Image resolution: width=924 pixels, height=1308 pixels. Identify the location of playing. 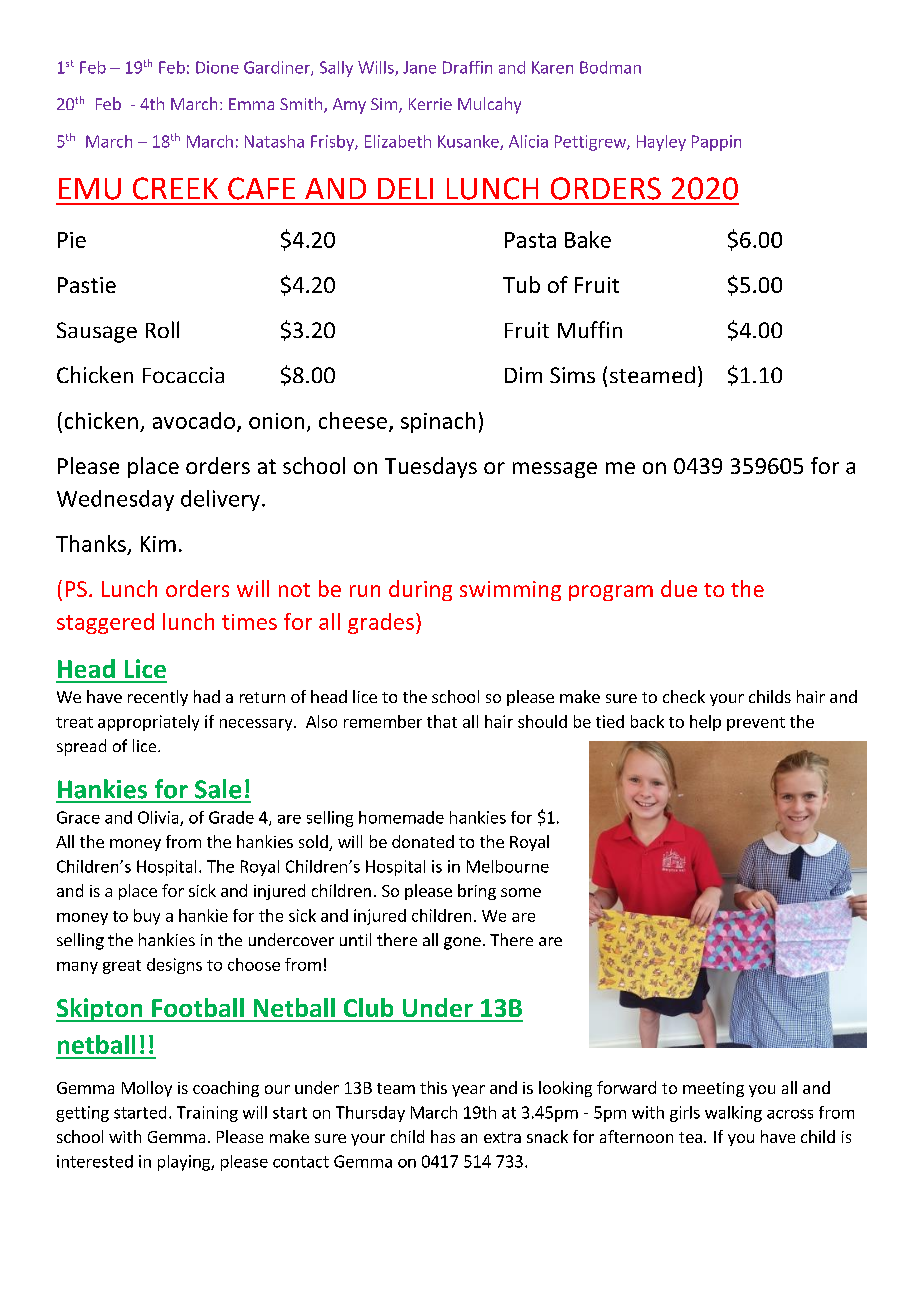
(185, 1163).
